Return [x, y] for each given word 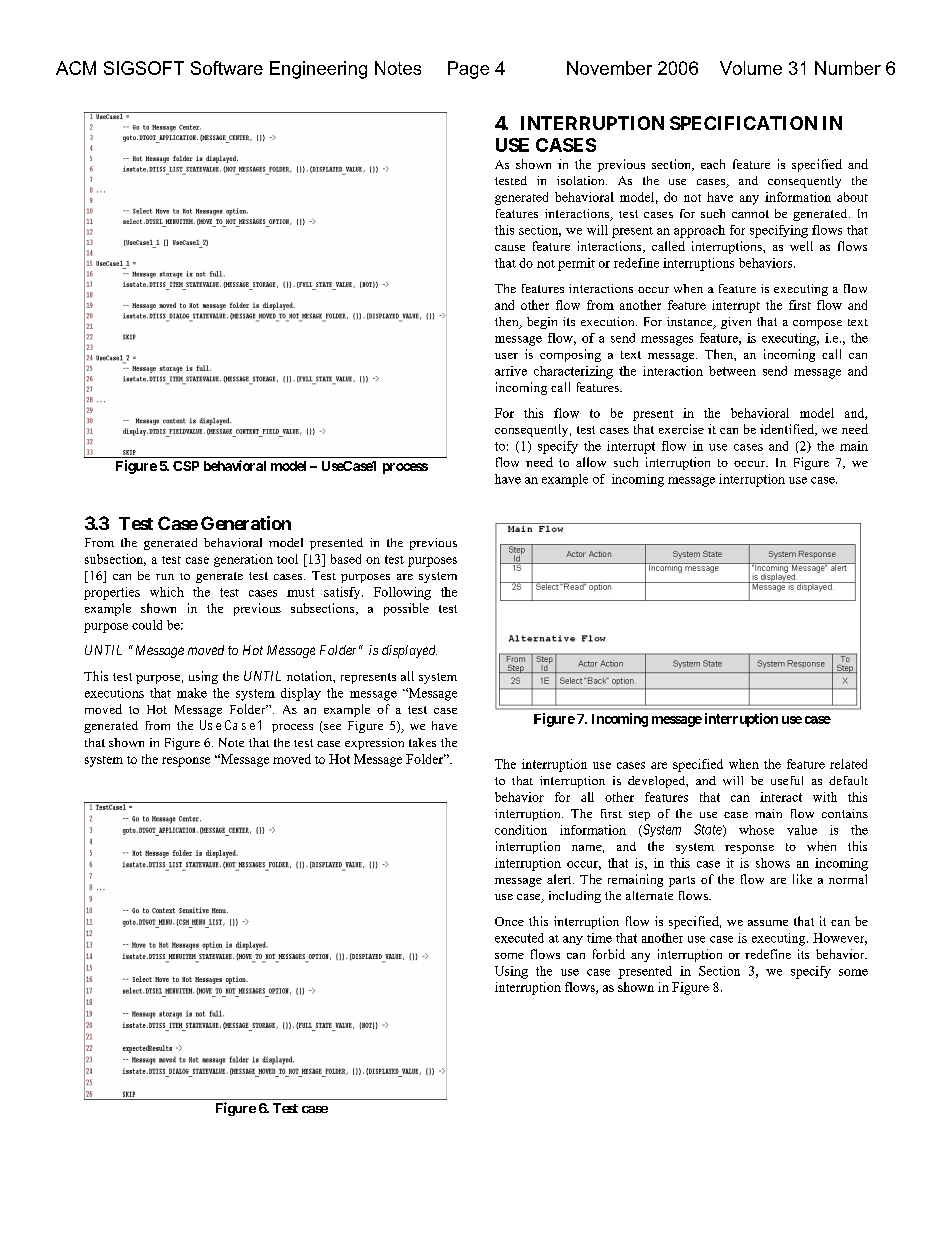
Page [468, 70]
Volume [751, 68]
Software [227, 68]
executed [519, 938]
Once [509, 921]
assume [768, 923]
